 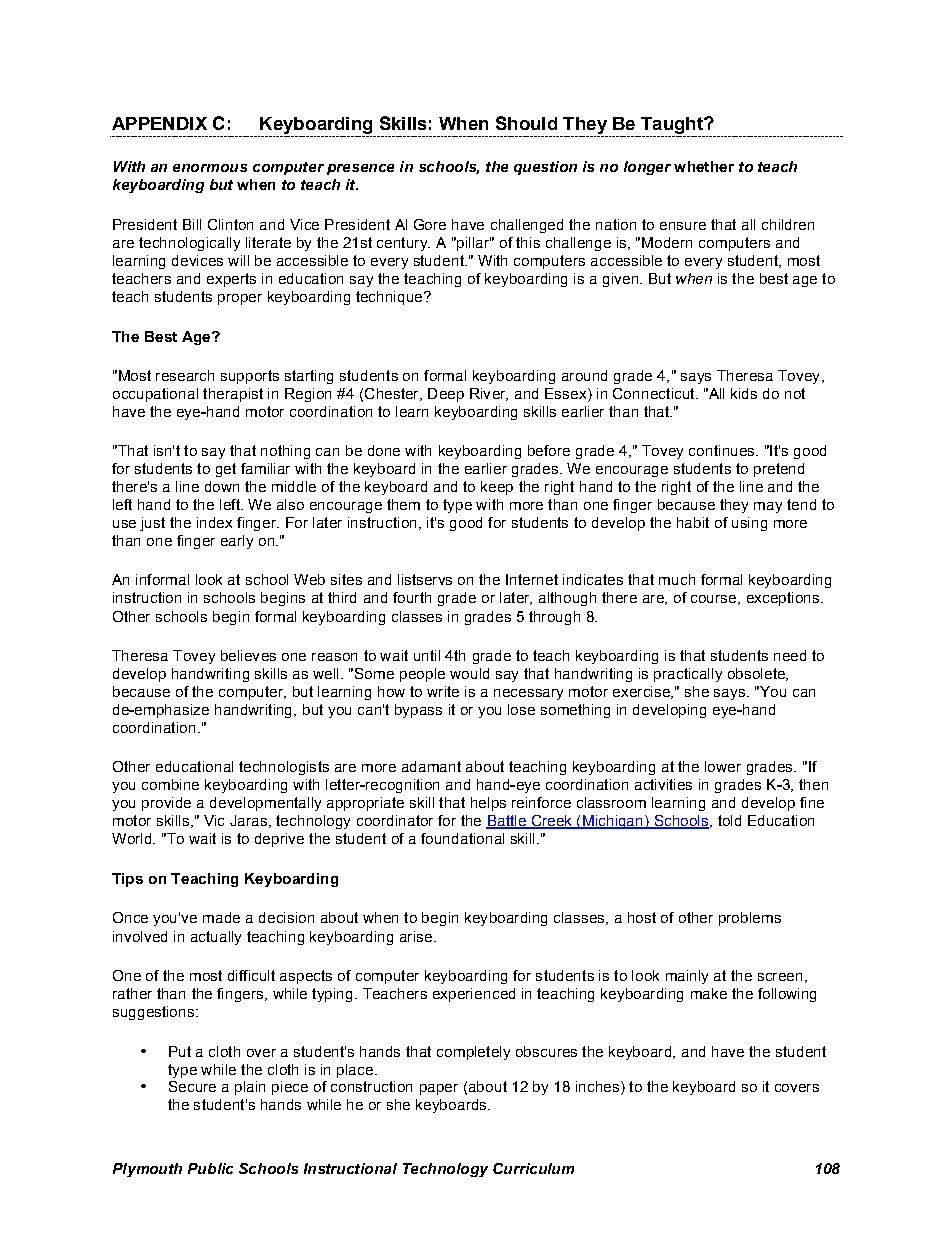 I want to click on believes, so click(x=248, y=655).
